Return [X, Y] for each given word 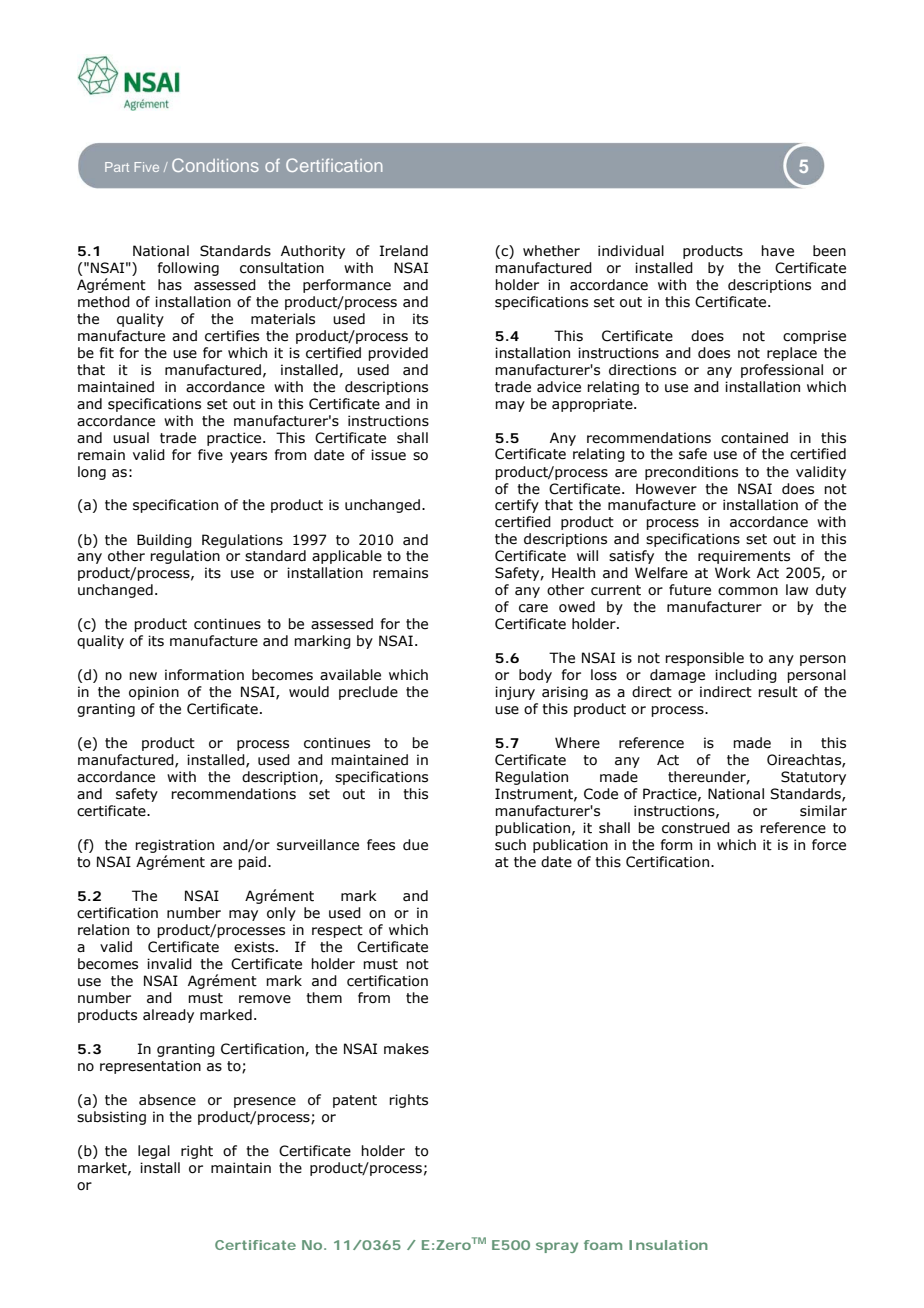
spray [557, 1247]
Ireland [404, 251]
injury [515, 693]
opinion [154, 693]
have [777, 251]
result [778, 692]
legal [154, 1152]
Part [117, 167]
